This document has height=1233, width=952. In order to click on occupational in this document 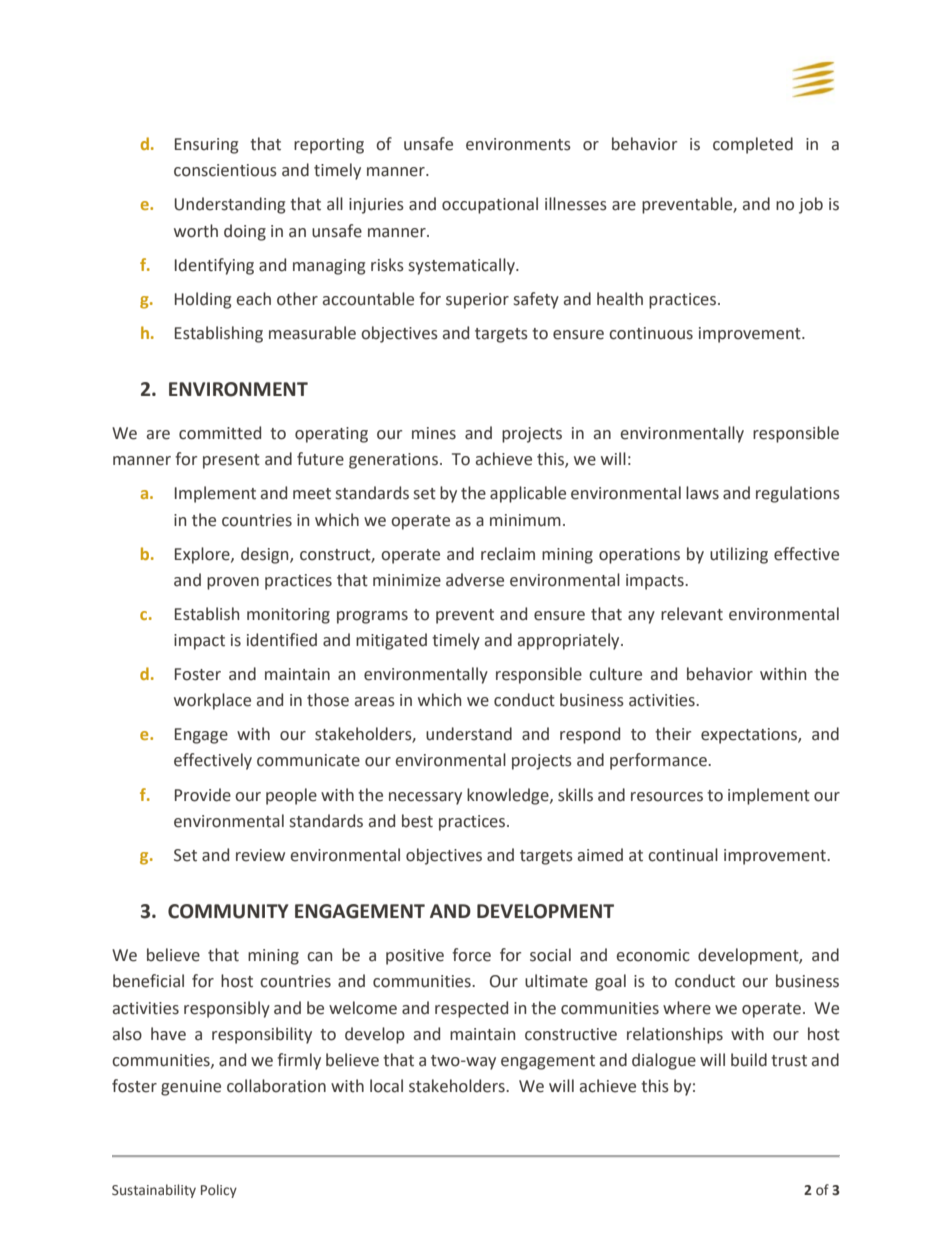, I will do `click(490, 205)`.
